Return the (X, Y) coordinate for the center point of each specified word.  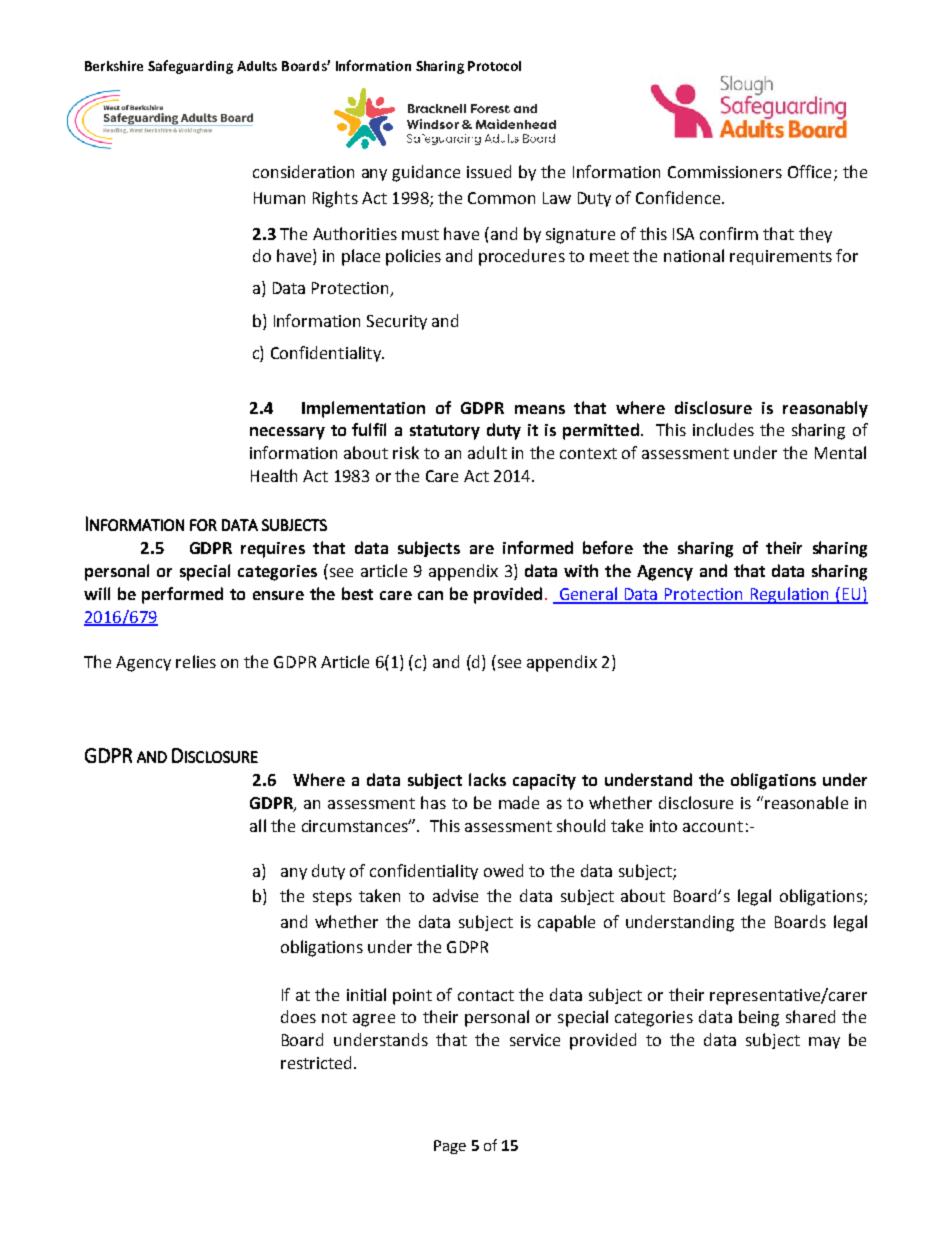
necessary (287, 433)
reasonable (806, 802)
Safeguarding (190, 67)
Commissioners (725, 172)
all (258, 825)
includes (723, 429)
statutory (445, 432)
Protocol (494, 66)
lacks (487, 779)
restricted (318, 1062)
